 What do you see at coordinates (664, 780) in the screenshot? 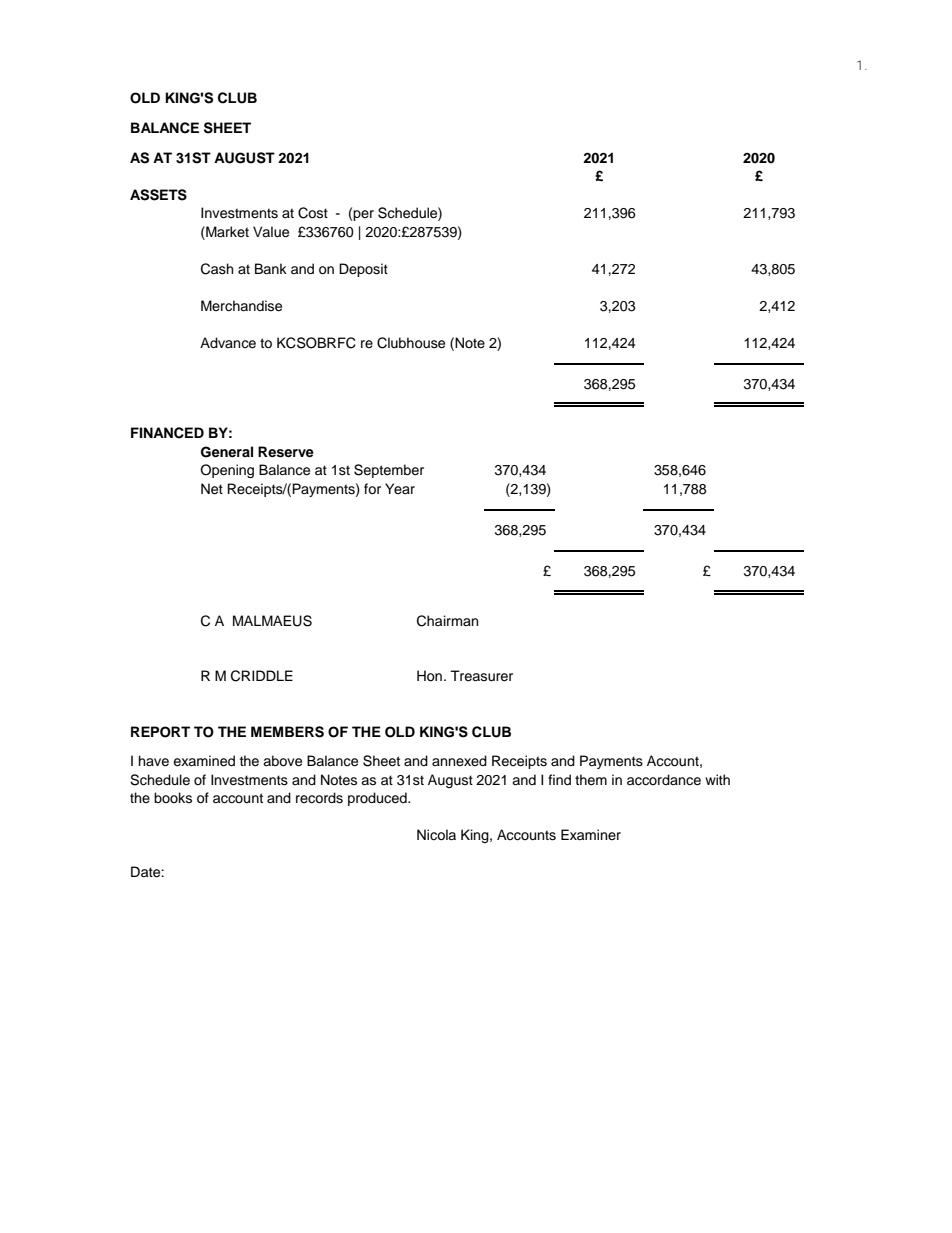
I see `accordance` at bounding box center [664, 780].
